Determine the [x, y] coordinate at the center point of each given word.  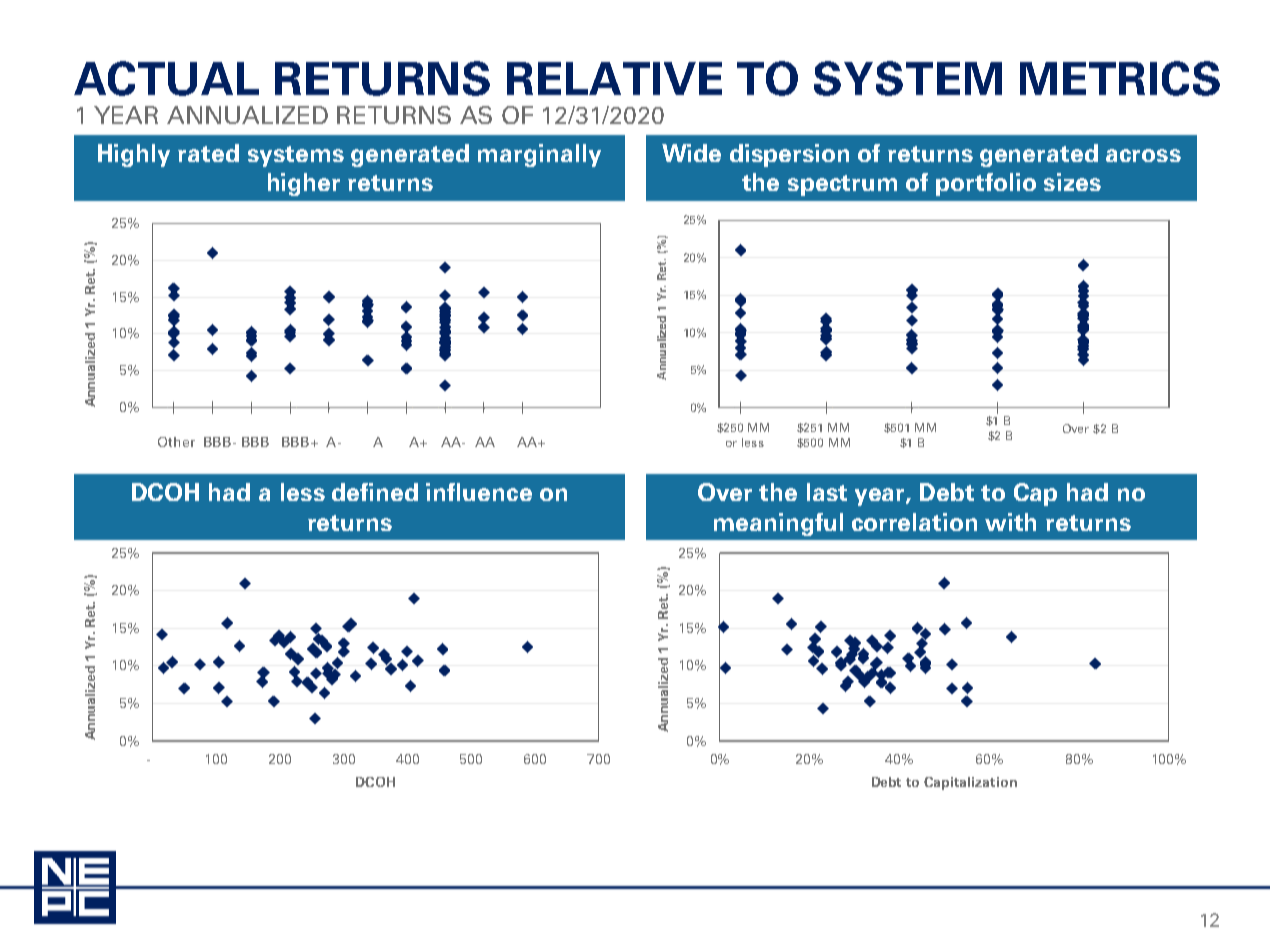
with [1010, 522]
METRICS [1120, 78]
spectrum [842, 185]
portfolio [986, 184]
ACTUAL [166, 78]
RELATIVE [614, 78]
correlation [914, 522]
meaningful [778, 524]
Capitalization [970, 783]
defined [375, 492]
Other [176, 442]
